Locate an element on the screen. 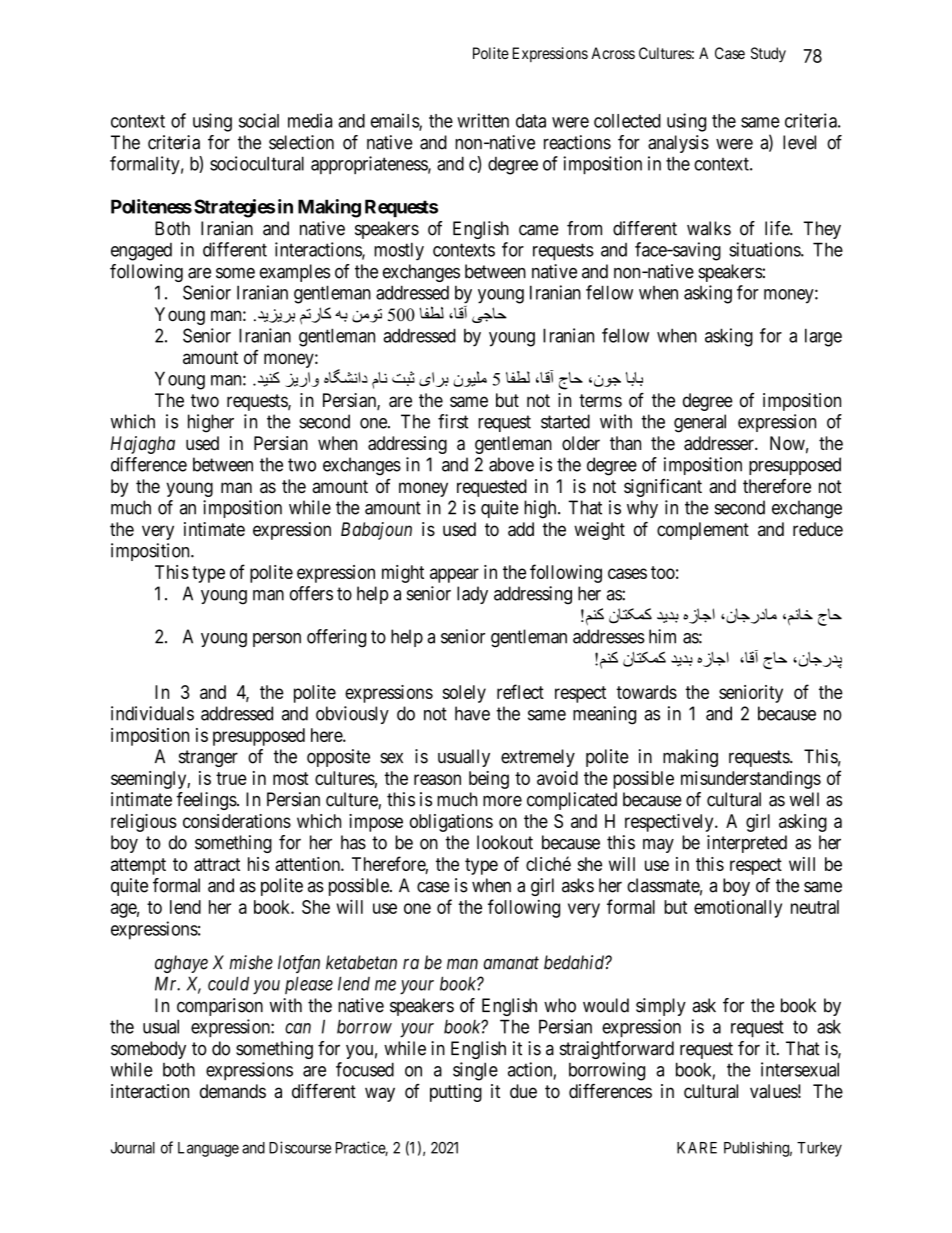 The image size is (952, 1233). putting is located at coordinates (456, 1093).
